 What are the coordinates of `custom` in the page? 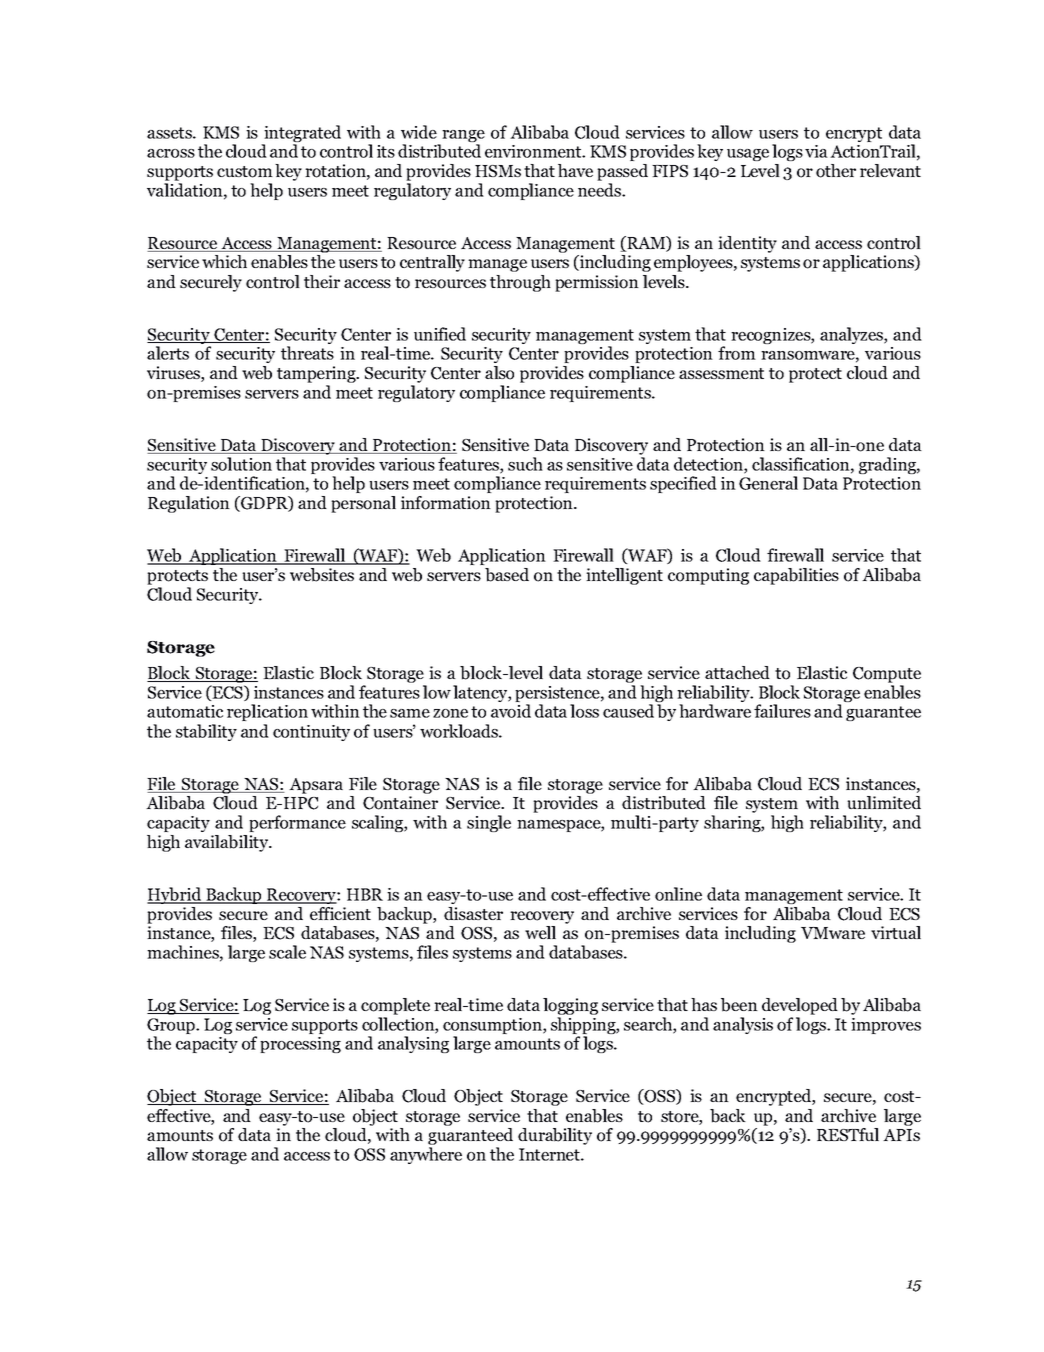 It's located at (245, 172).
